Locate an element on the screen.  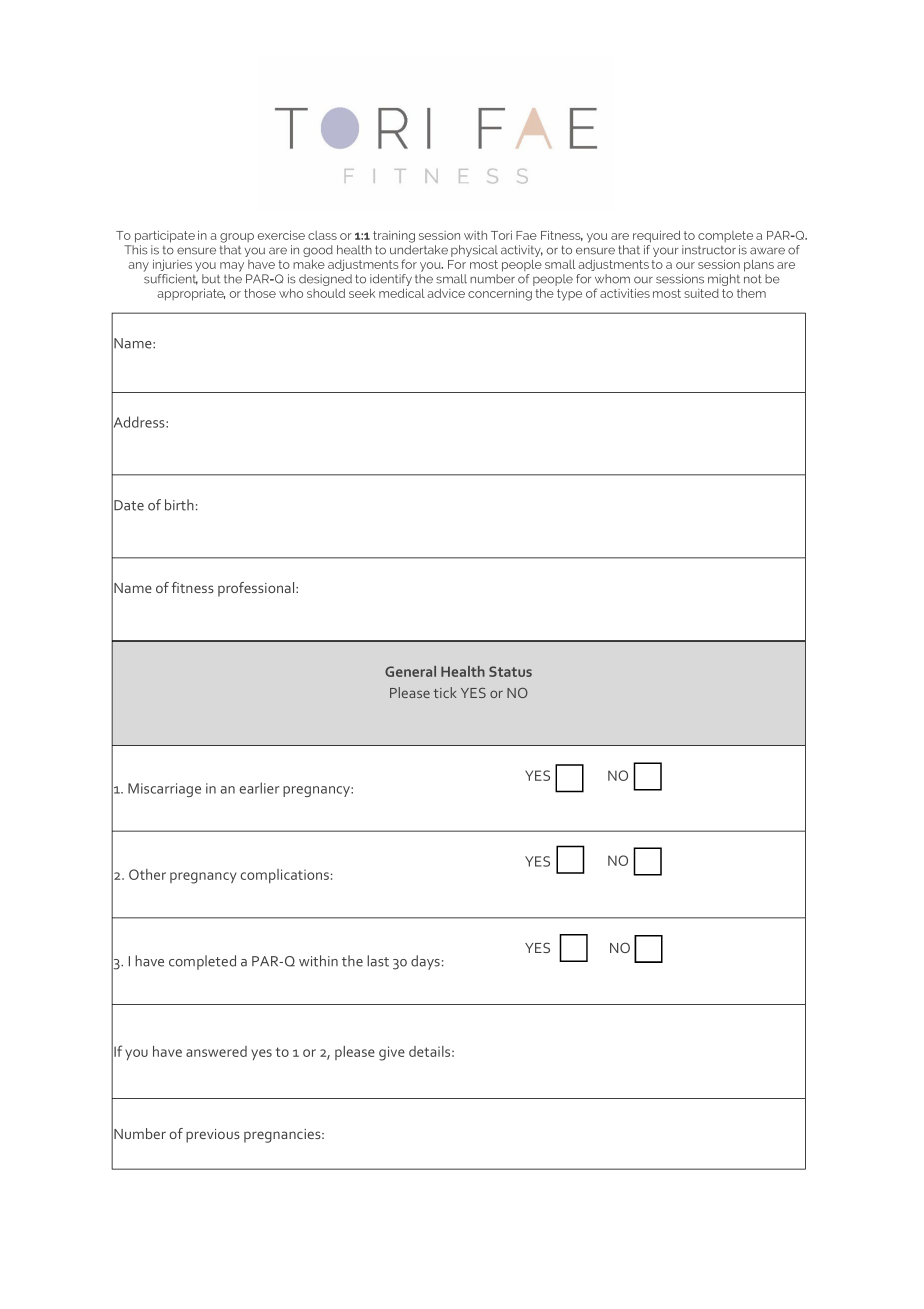
last is located at coordinates (378, 961).
